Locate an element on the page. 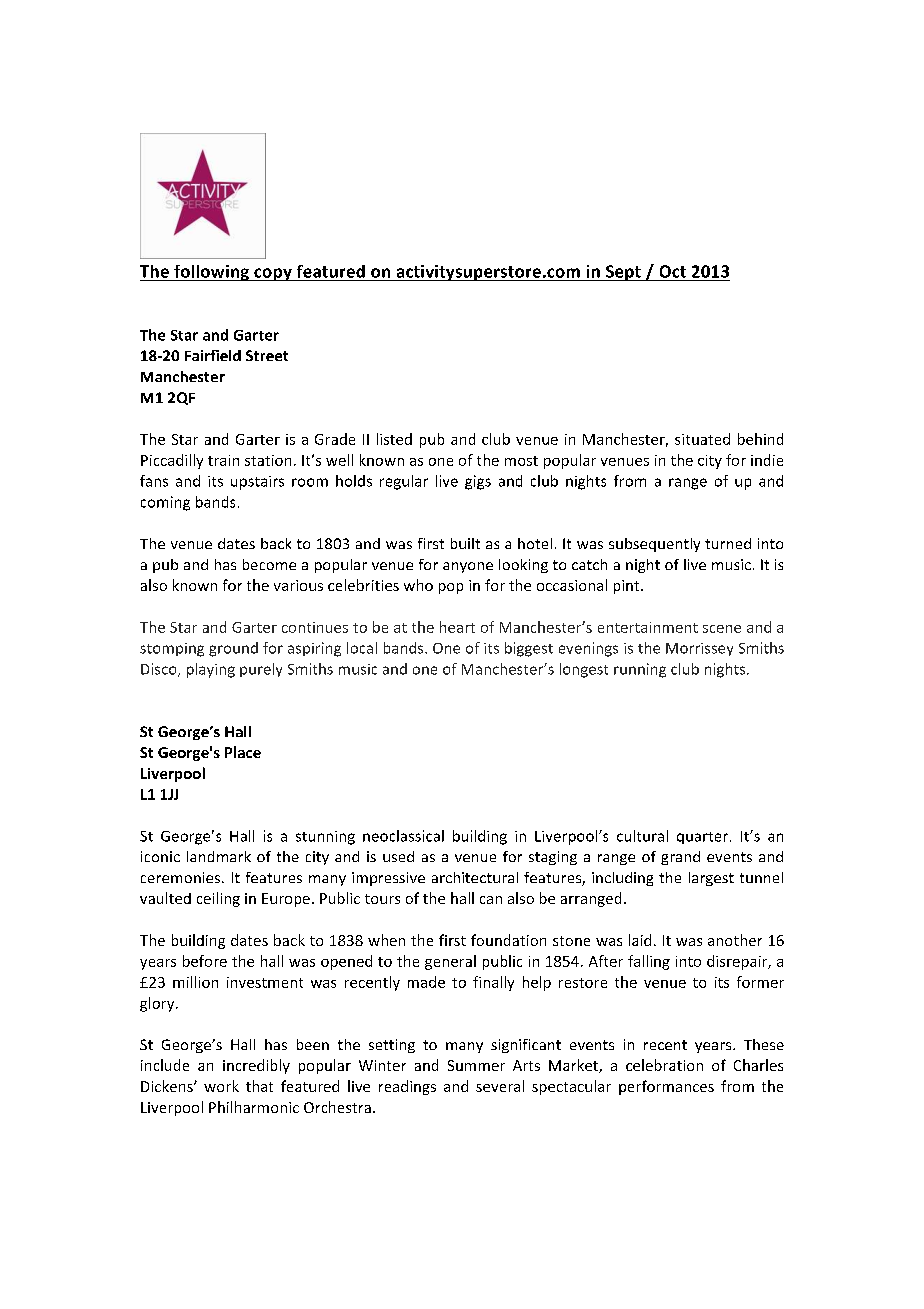 This image has height=1309, width=924. ceiling is located at coordinates (218, 899).
